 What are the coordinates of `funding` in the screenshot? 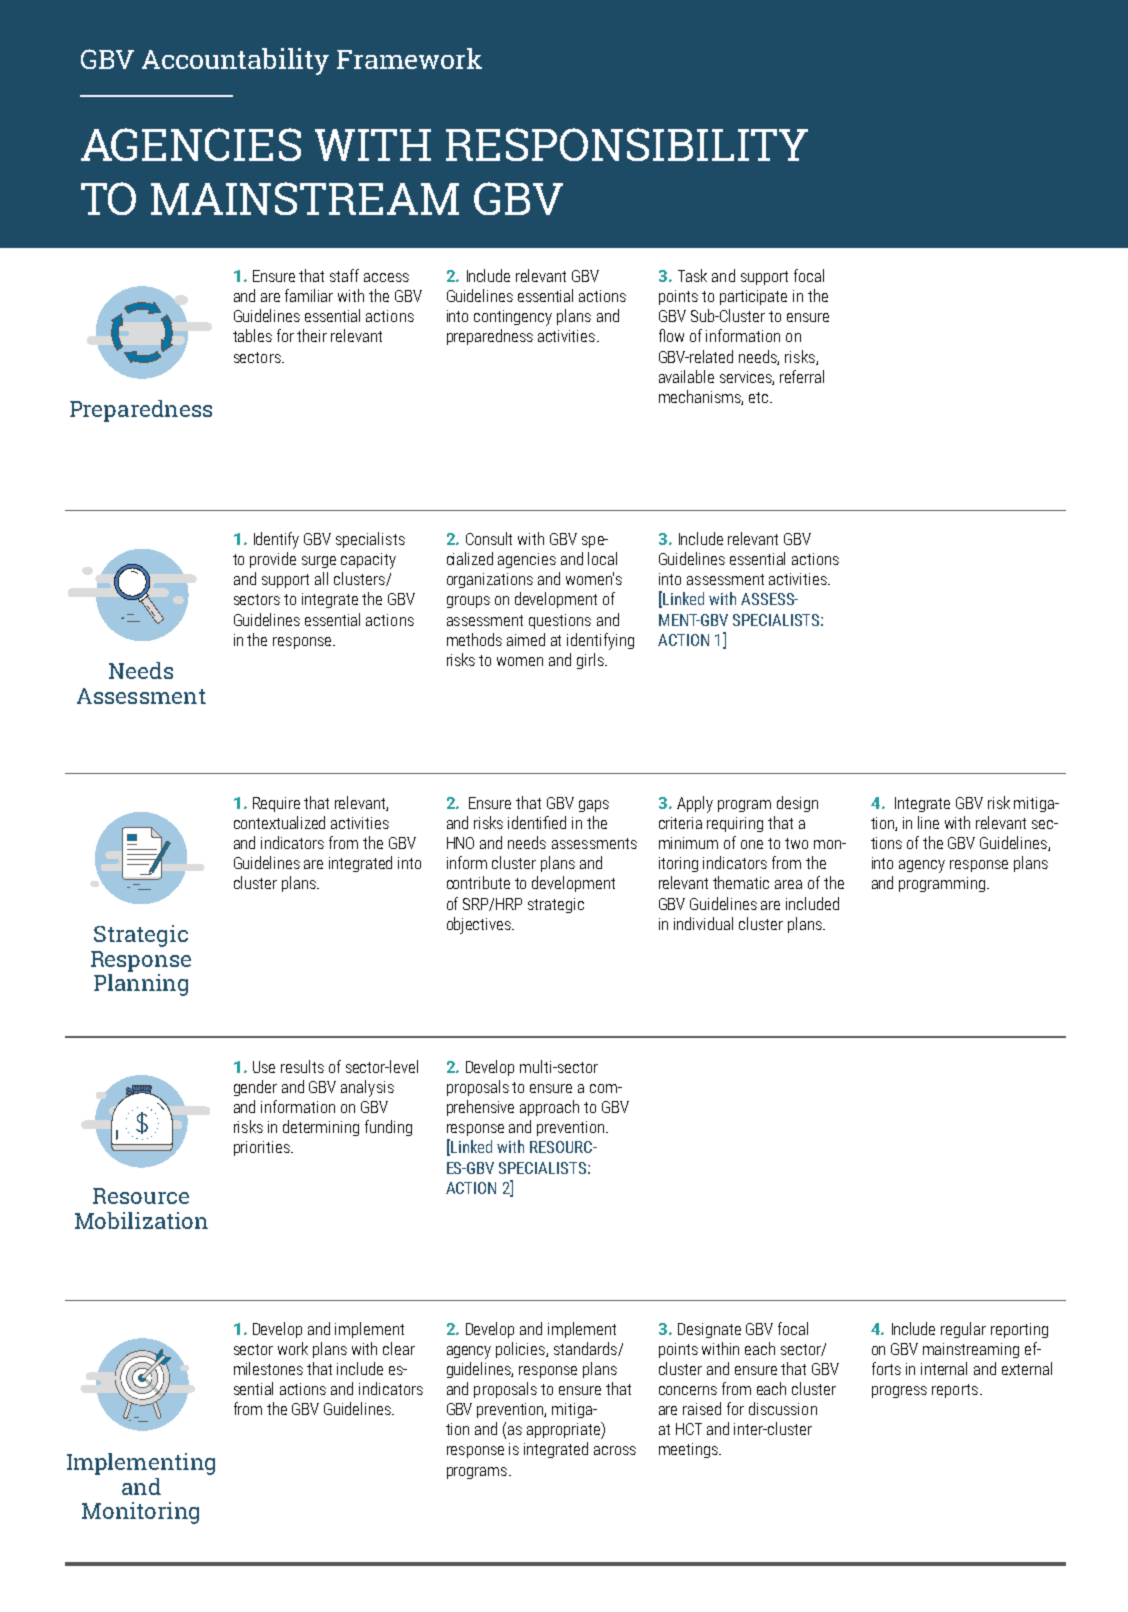 It's located at (388, 1128).
